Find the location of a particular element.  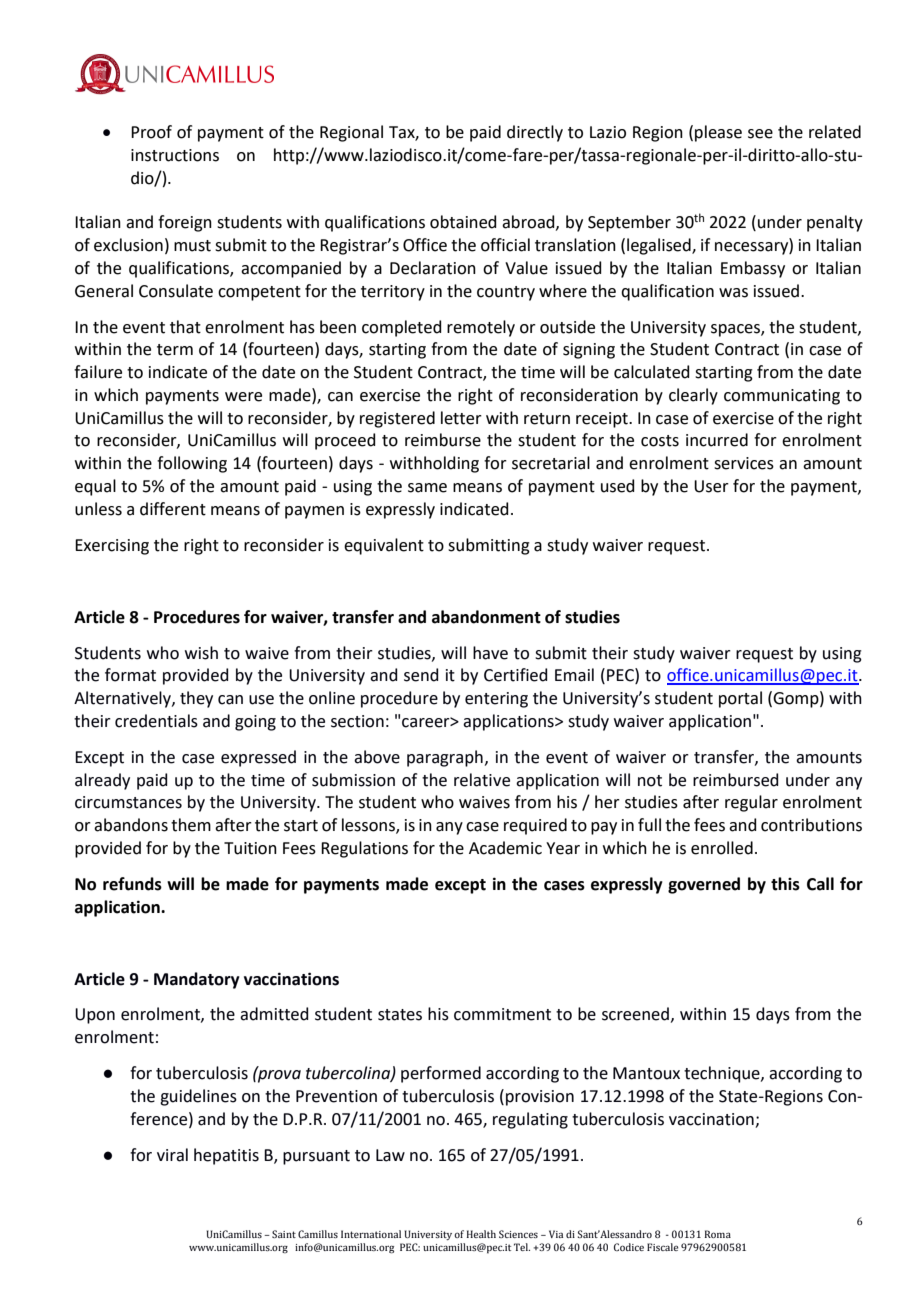

obtained is located at coordinates (463, 222).
